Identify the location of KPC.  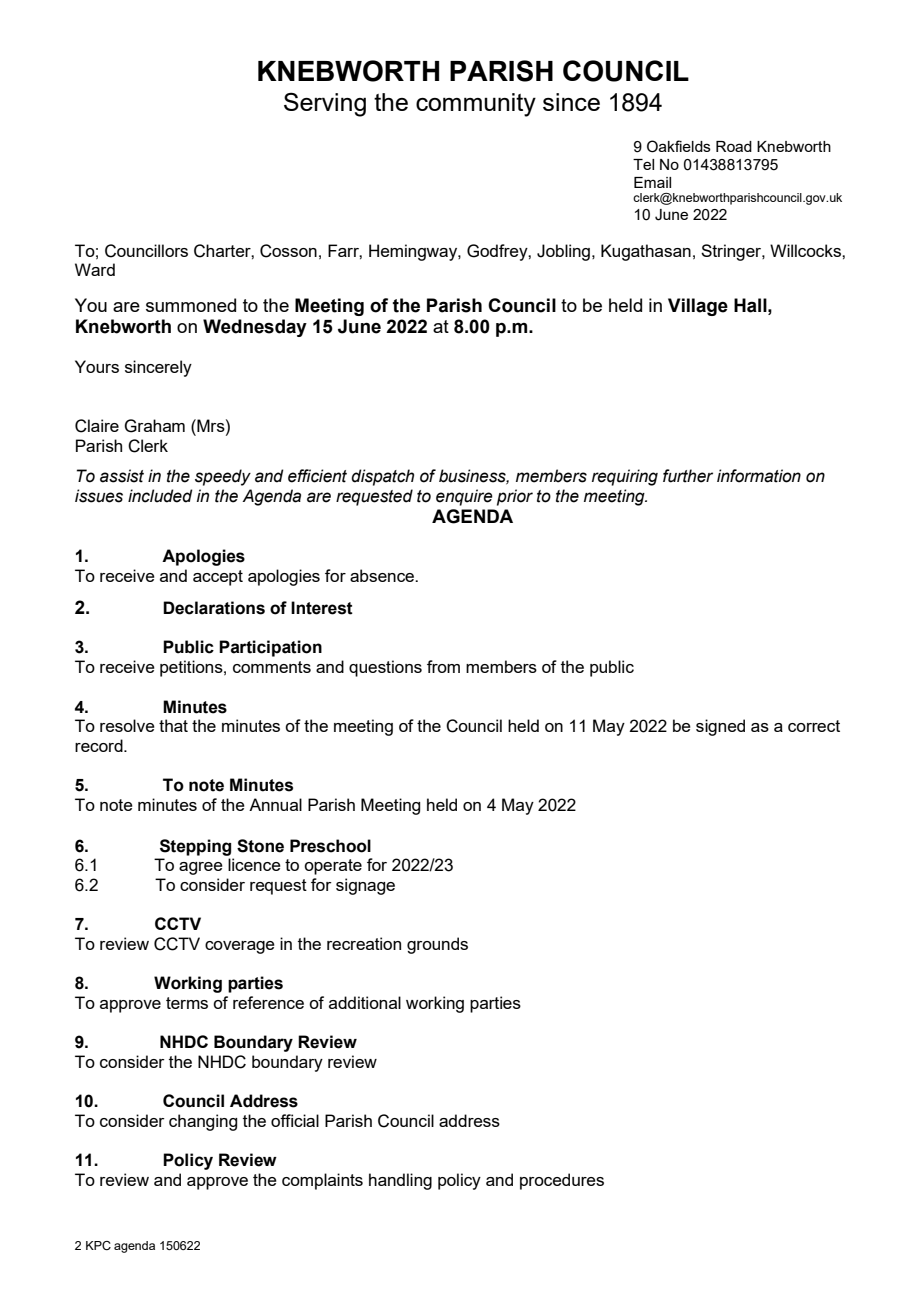
(98, 1245).
